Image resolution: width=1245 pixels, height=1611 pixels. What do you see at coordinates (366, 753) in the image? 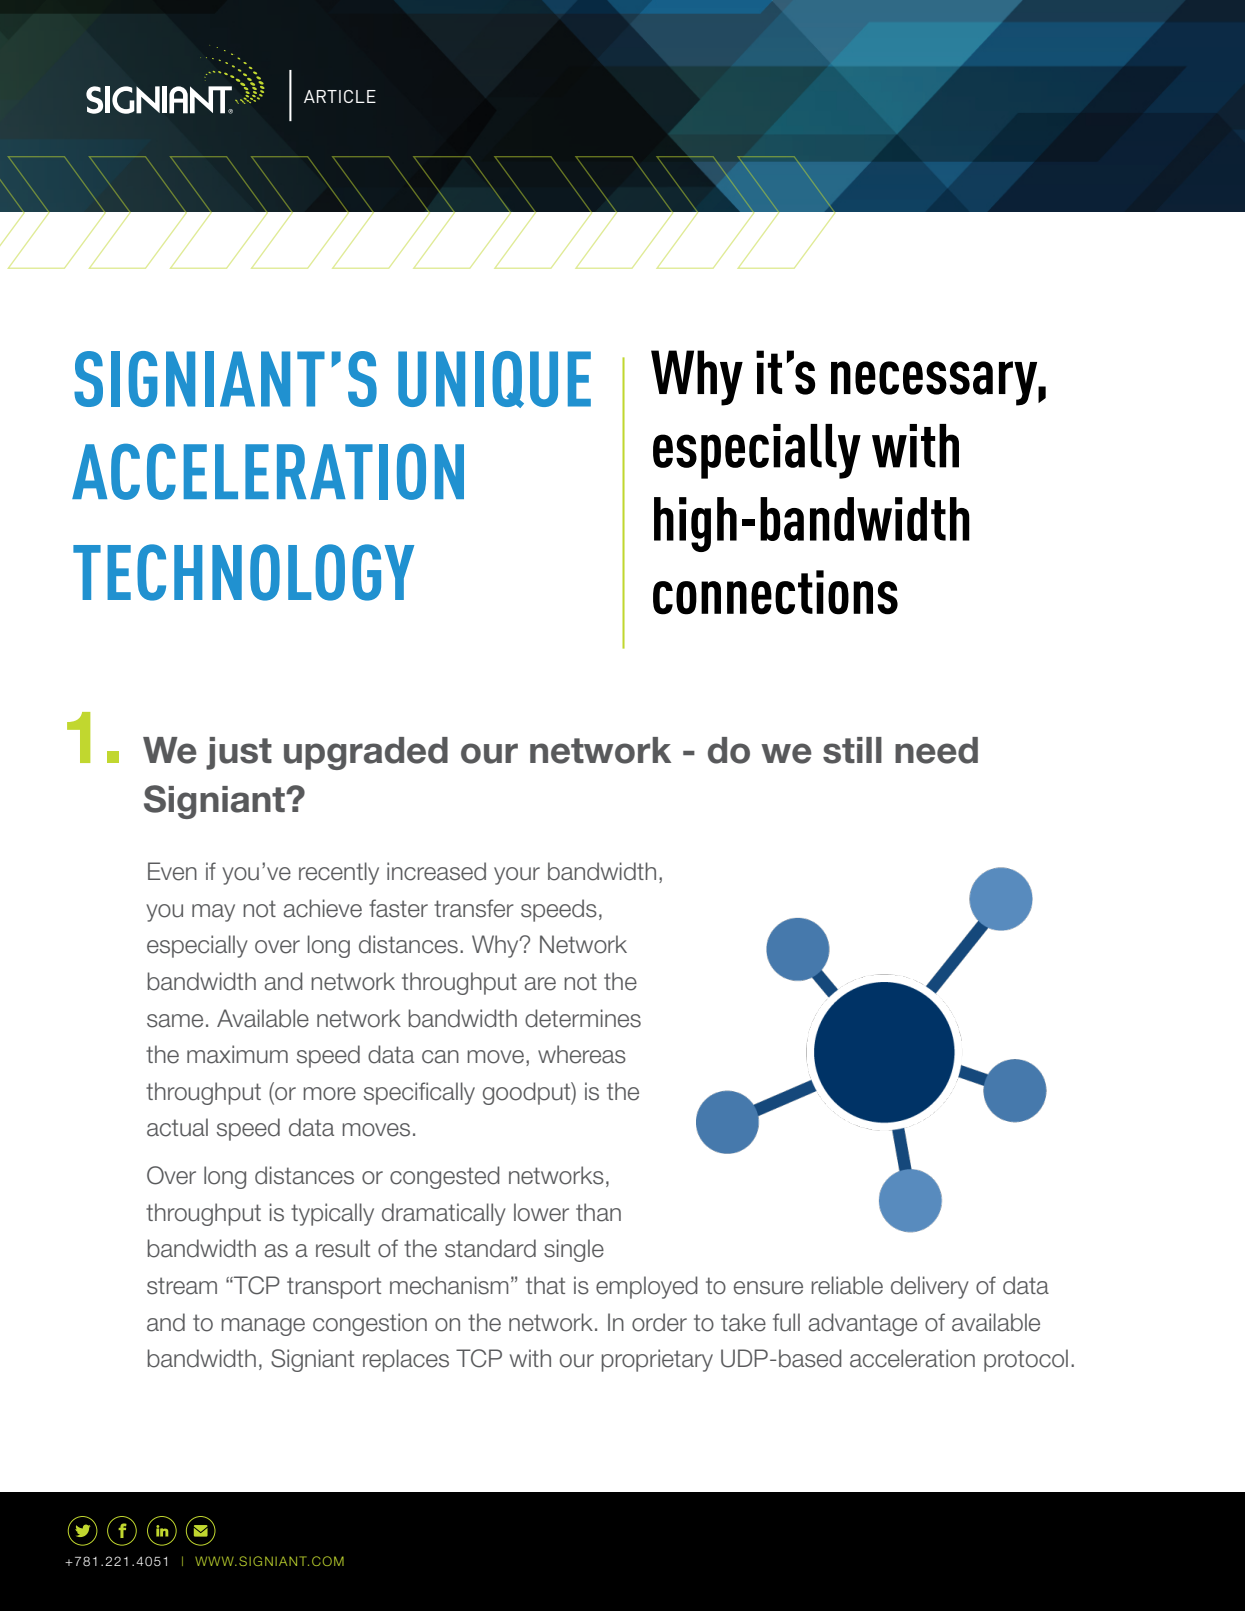
I see `upgraded` at bounding box center [366, 753].
